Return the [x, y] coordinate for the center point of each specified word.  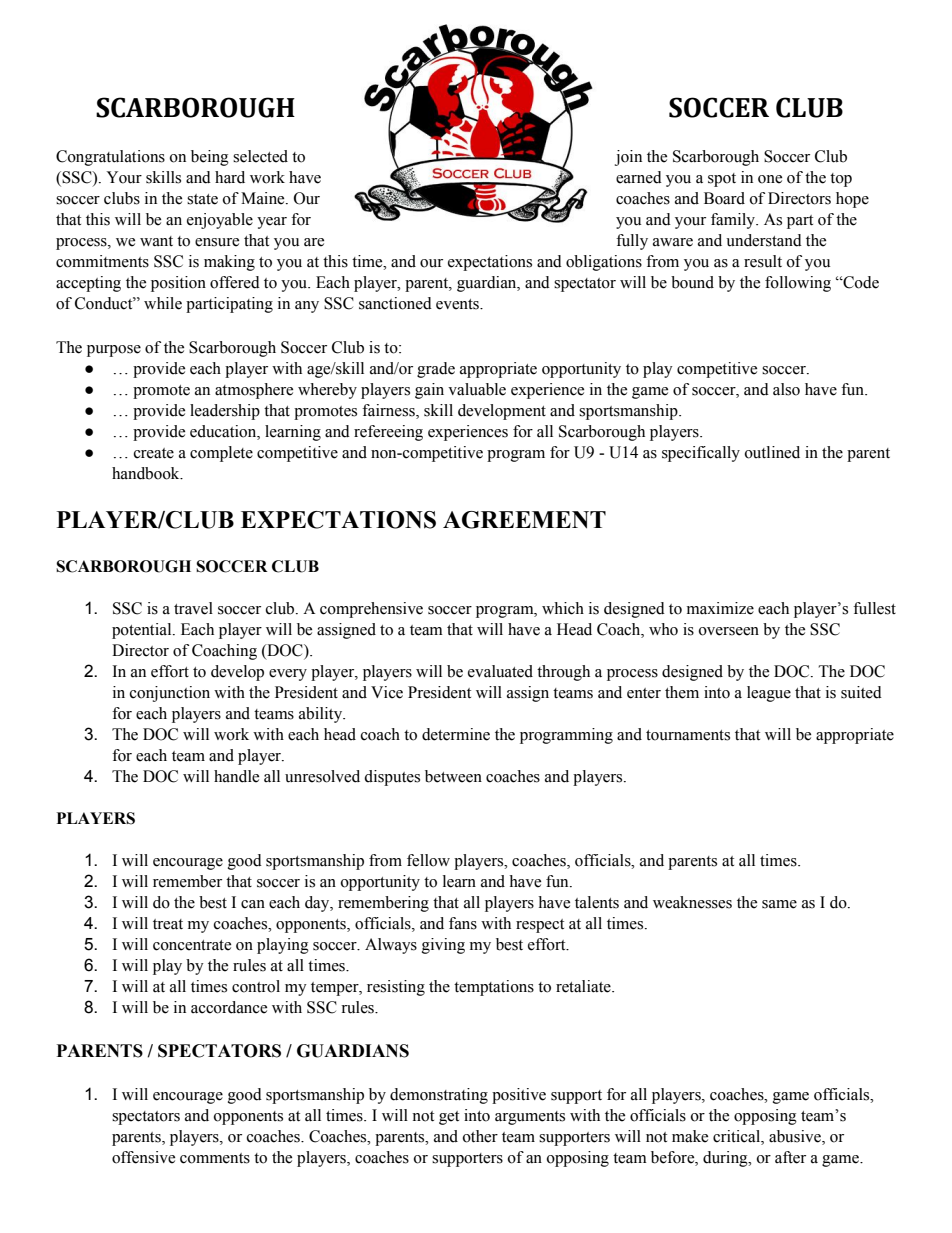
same [779, 904]
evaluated [500, 671]
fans [463, 923]
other [480, 1136]
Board [724, 198]
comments [215, 1158]
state [202, 199]
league [769, 694]
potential [143, 631]
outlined [772, 452]
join [628, 158]
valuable [477, 389]
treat [168, 924]
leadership [225, 412]
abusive [796, 1137]
